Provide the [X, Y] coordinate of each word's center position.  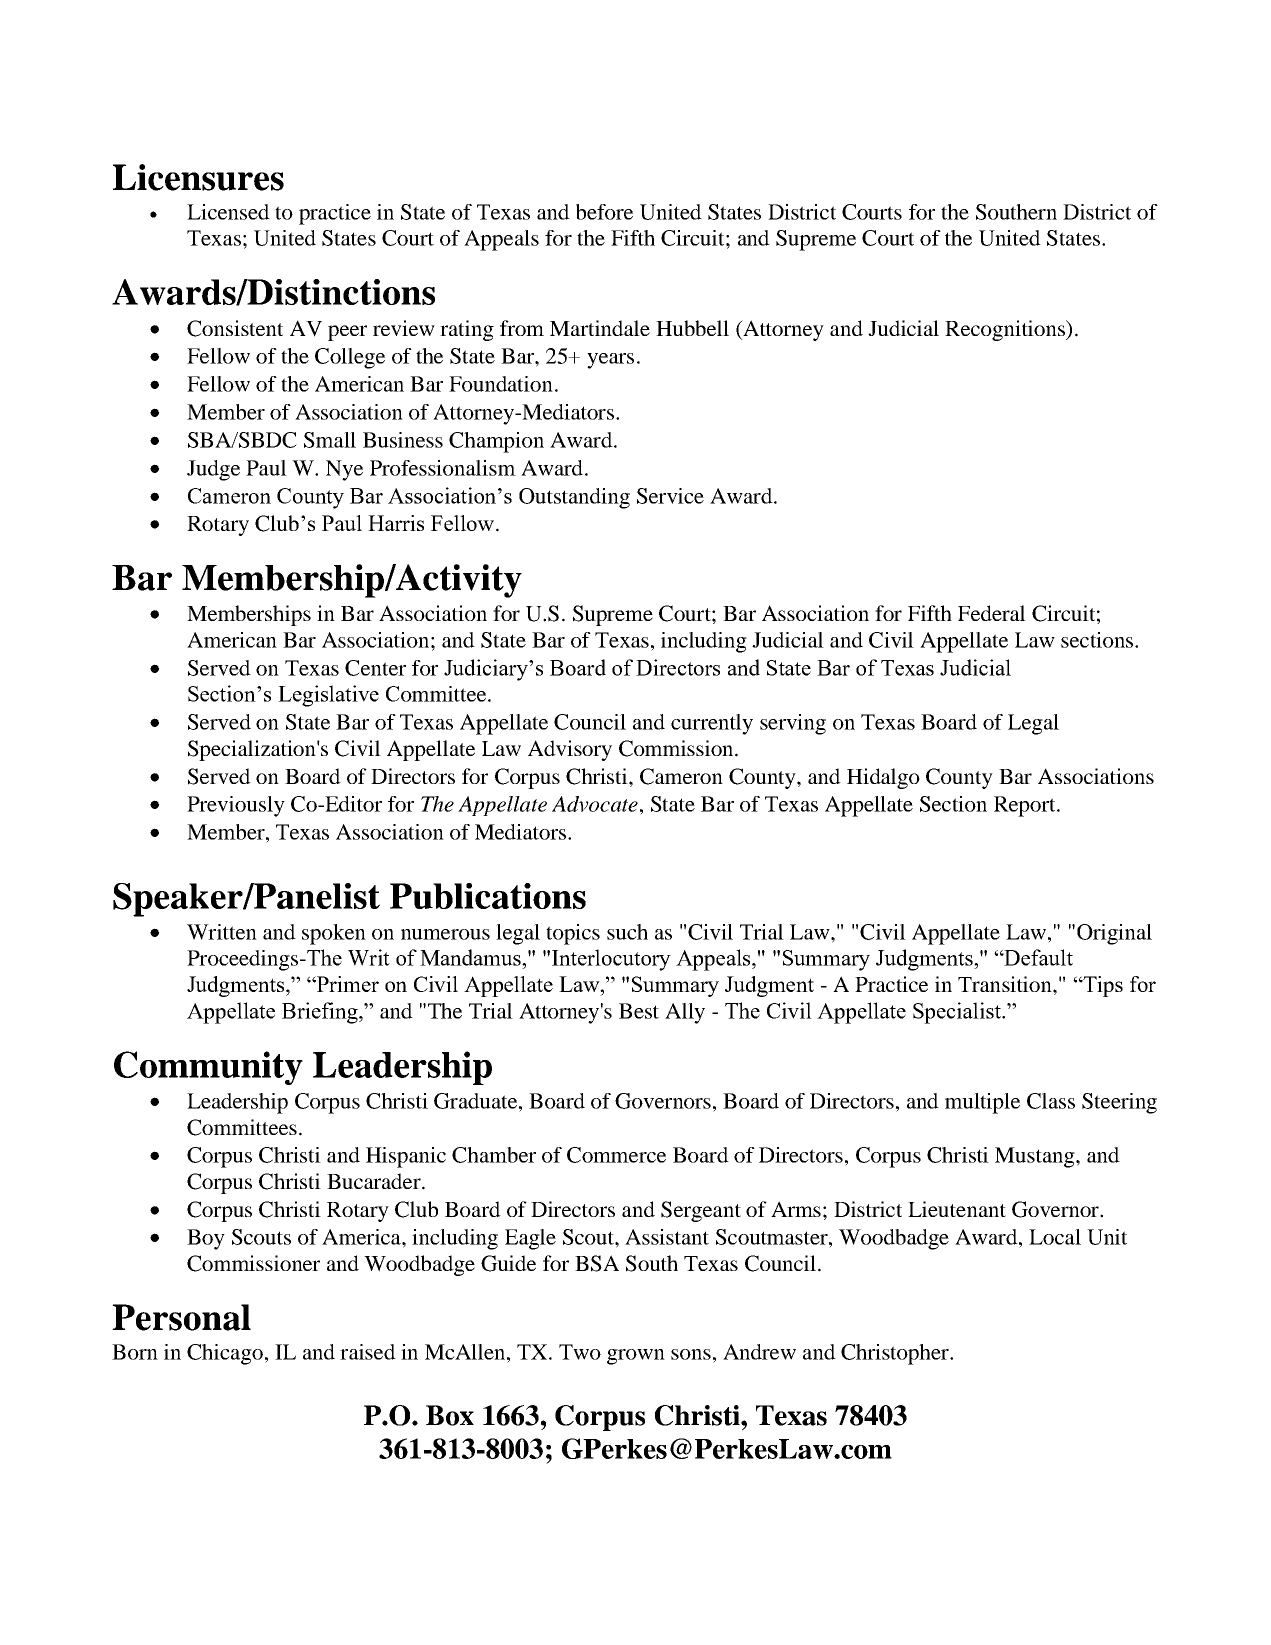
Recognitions [1006, 330]
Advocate [595, 804]
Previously [236, 806]
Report [1026, 806]
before [604, 212]
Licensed [228, 212]
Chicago [225, 1354]
